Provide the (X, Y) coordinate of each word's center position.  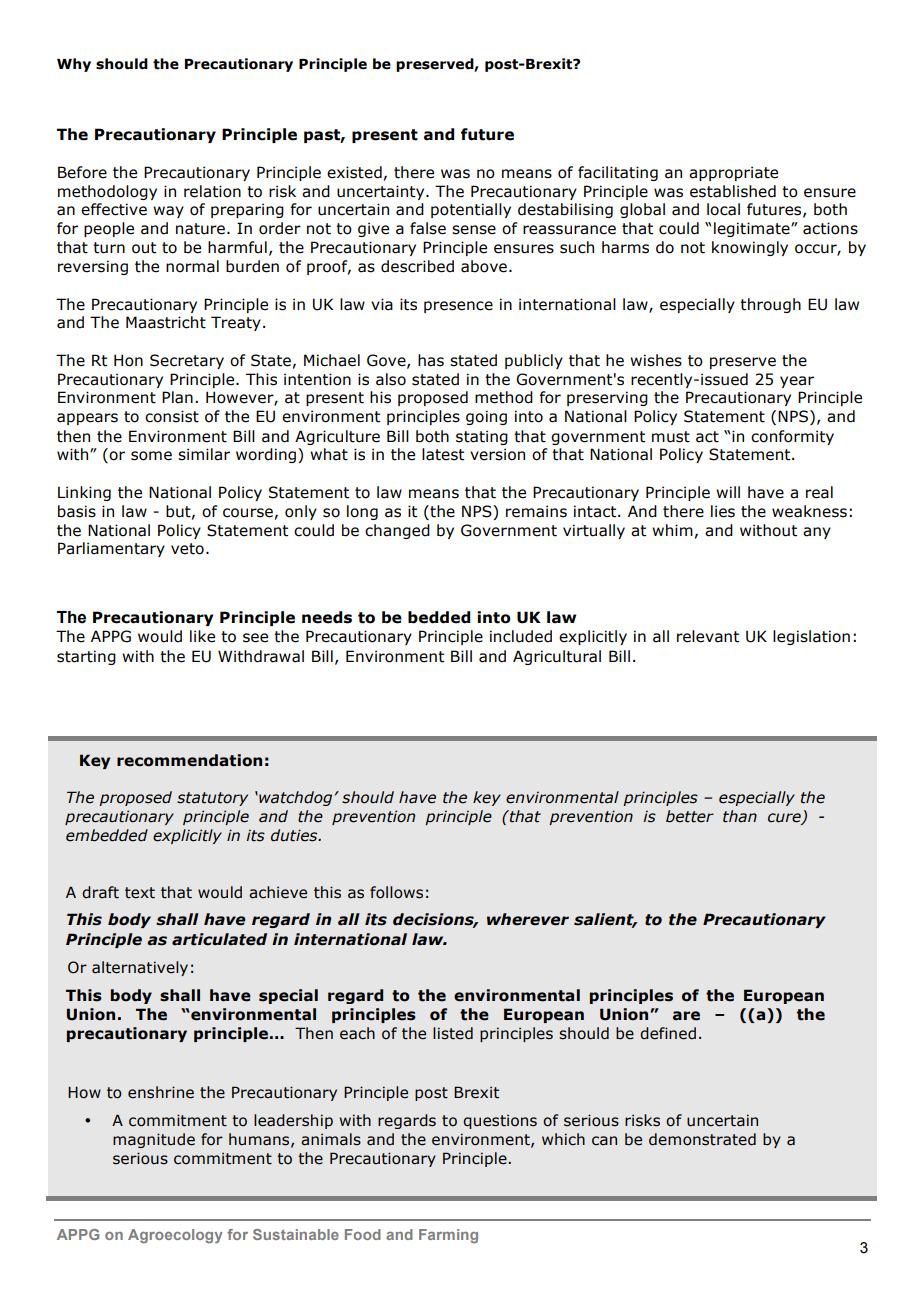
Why (74, 65)
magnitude (154, 1140)
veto (187, 549)
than (740, 816)
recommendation (189, 760)
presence (458, 307)
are (686, 1016)
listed (453, 1033)
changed (397, 531)
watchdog (294, 798)
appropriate (733, 173)
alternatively (140, 968)
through (770, 305)
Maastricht (166, 322)
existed (354, 172)
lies (723, 511)
